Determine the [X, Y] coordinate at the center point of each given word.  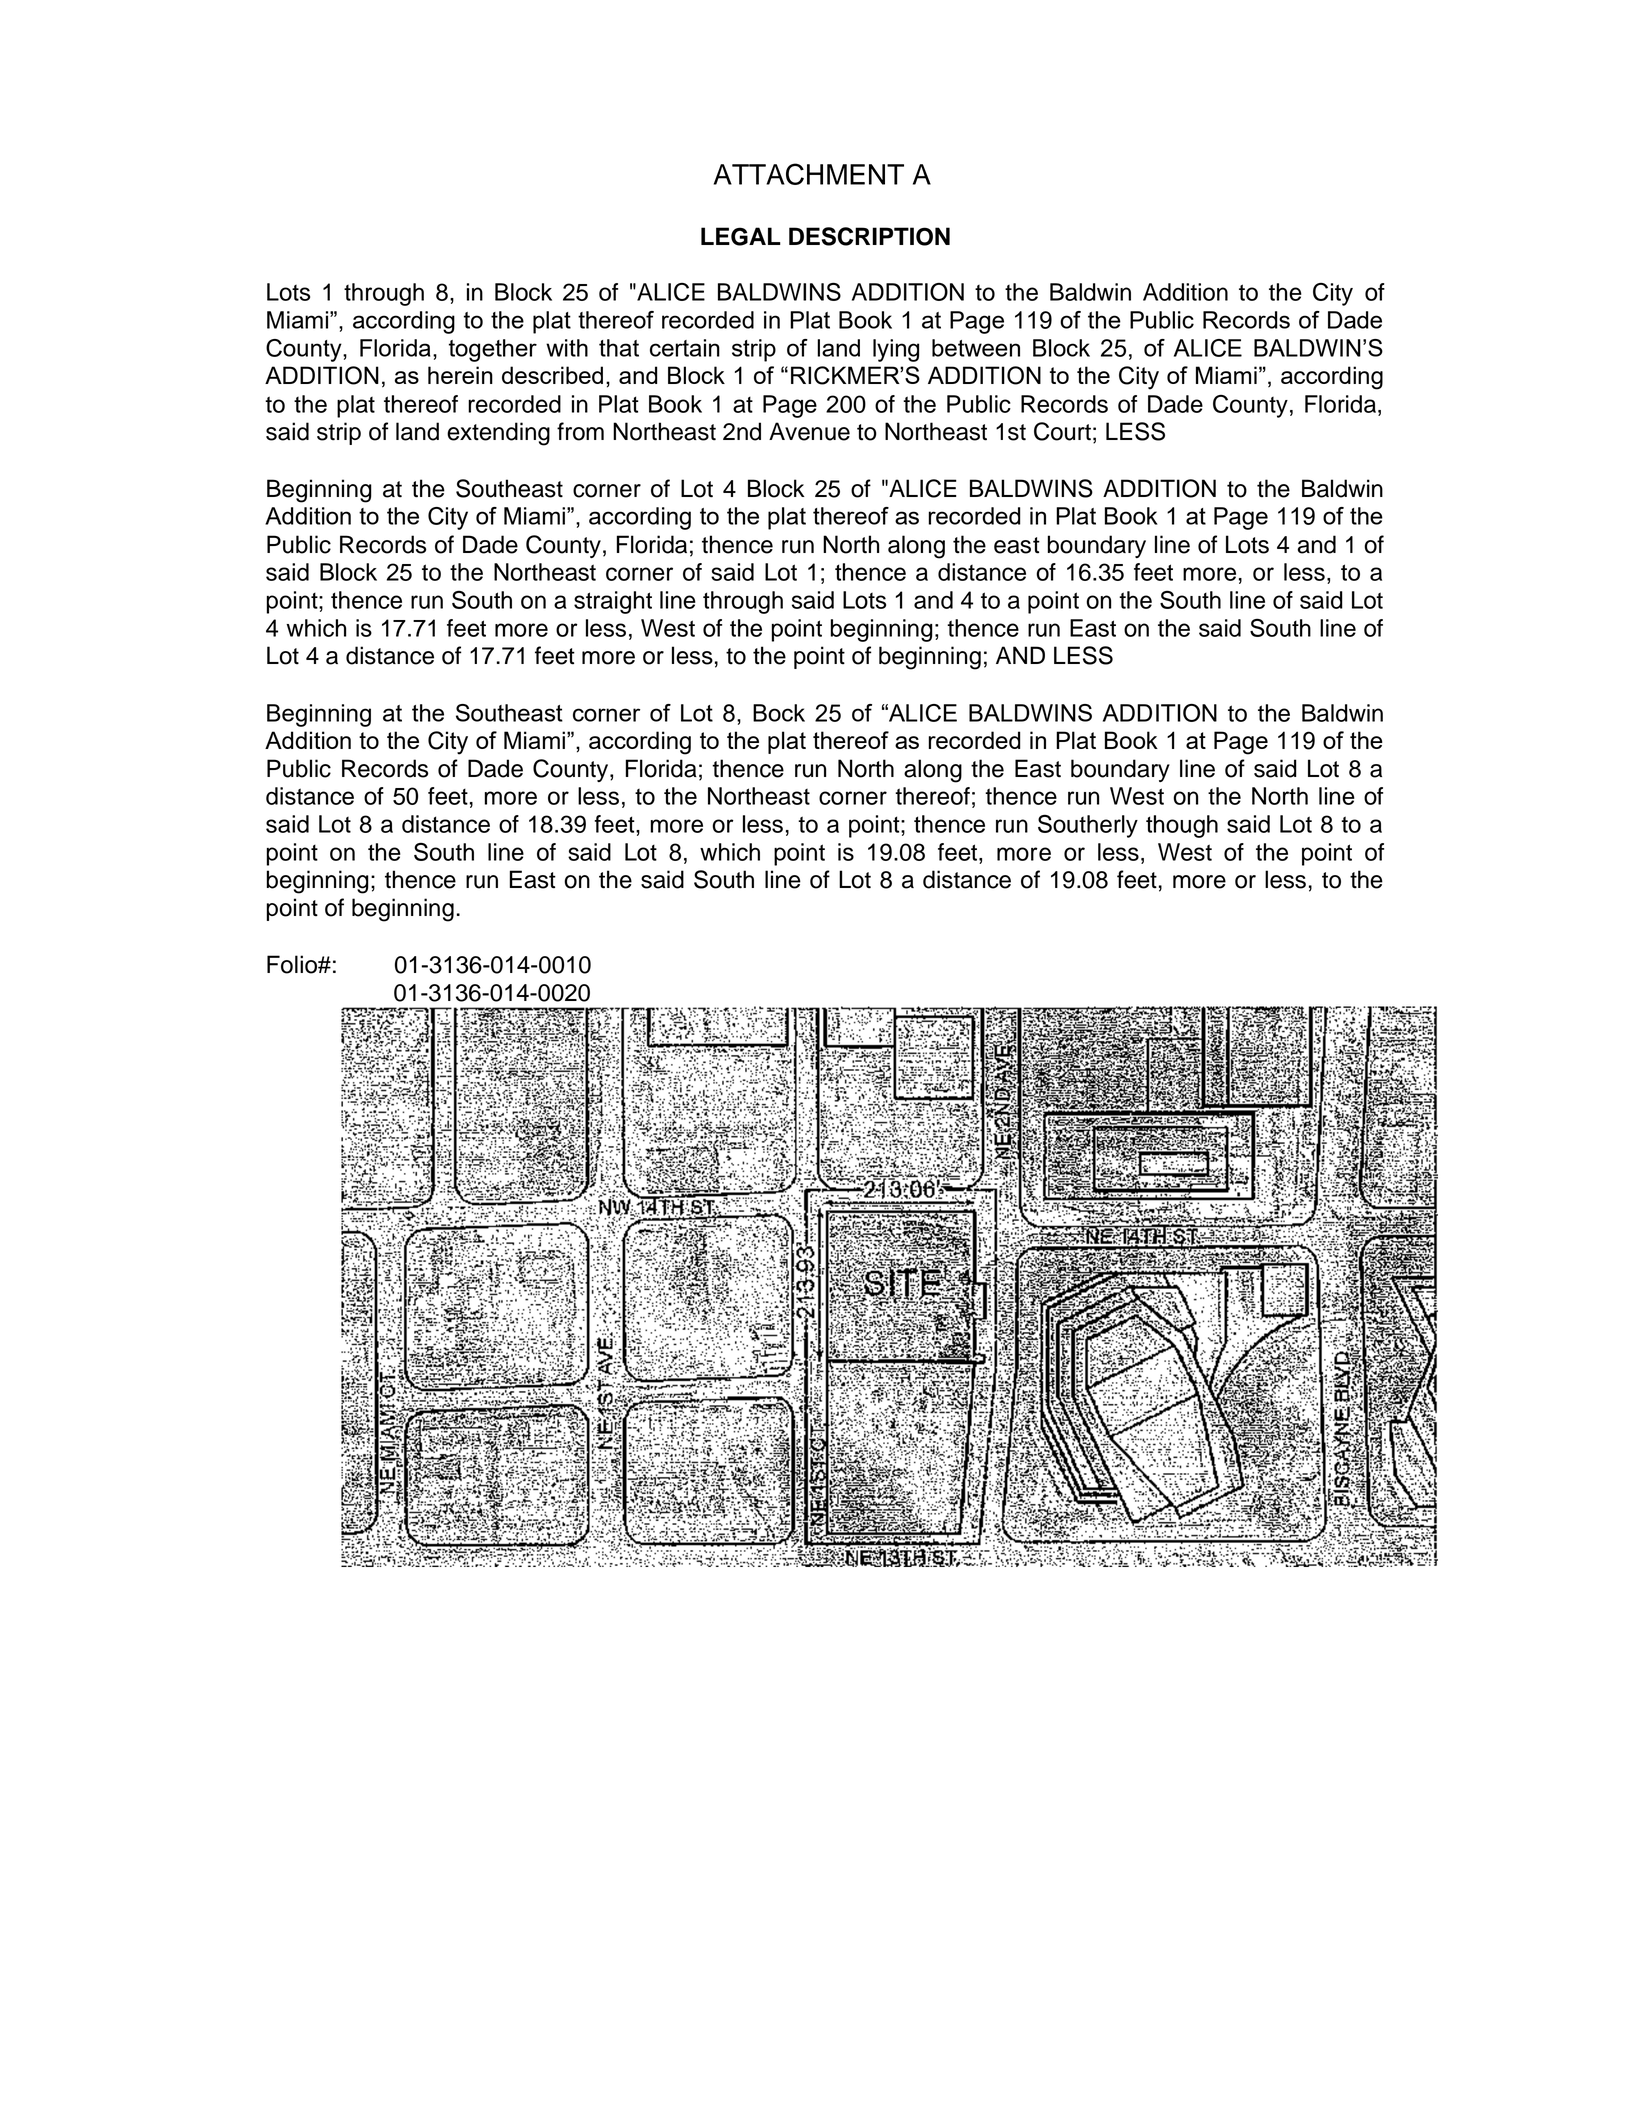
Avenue [809, 431]
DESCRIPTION [869, 236]
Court [1062, 431]
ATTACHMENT [809, 174]
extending [498, 434]
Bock [779, 713]
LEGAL [741, 236]
